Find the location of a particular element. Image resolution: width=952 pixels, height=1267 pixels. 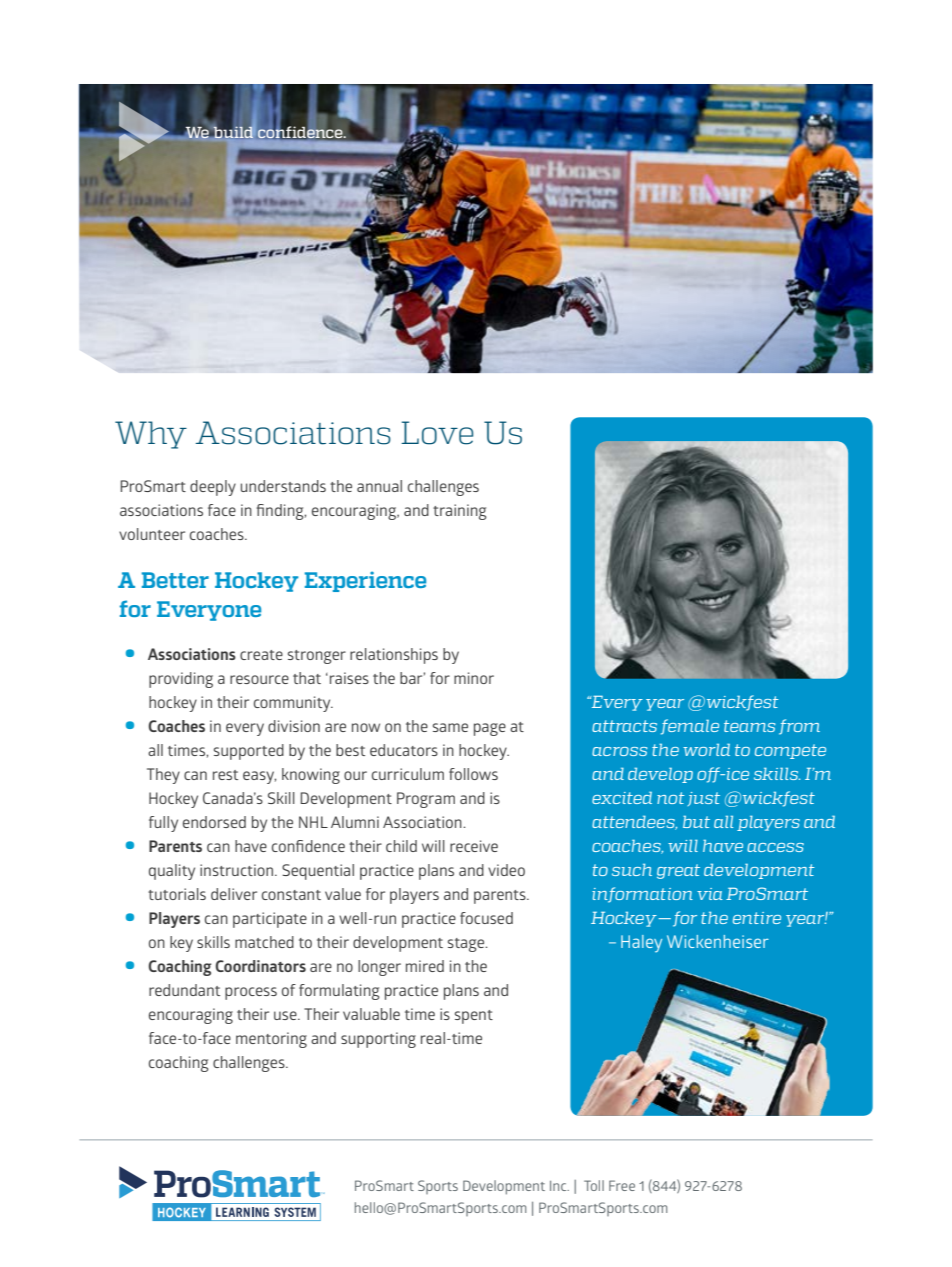

deeply is located at coordinates (213, 488).
